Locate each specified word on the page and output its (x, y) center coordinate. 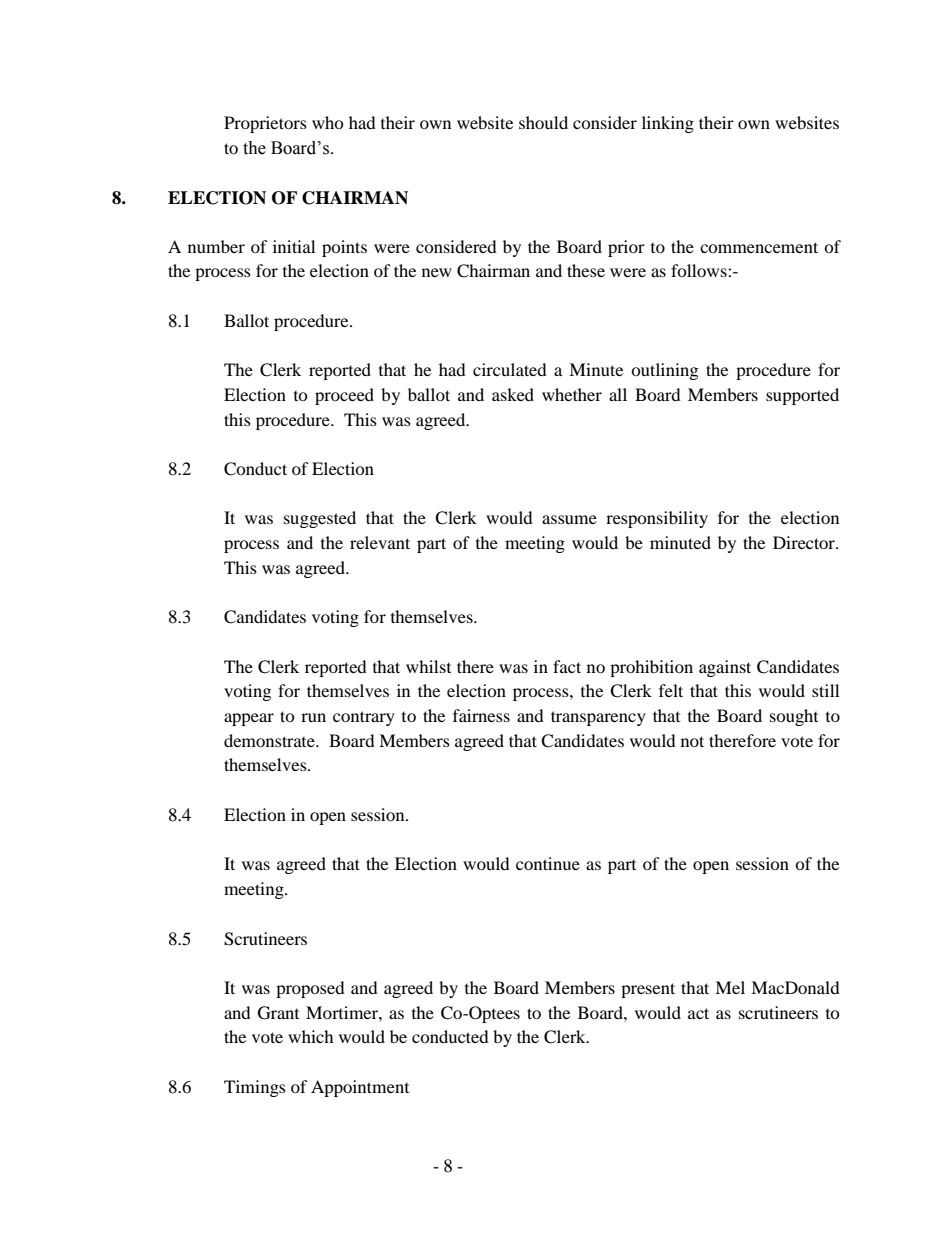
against (725, 668)
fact (567, 666)
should (543, 122)
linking (668, 124)
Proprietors (265, 124)
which (311, 1036)
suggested (320, 519)
